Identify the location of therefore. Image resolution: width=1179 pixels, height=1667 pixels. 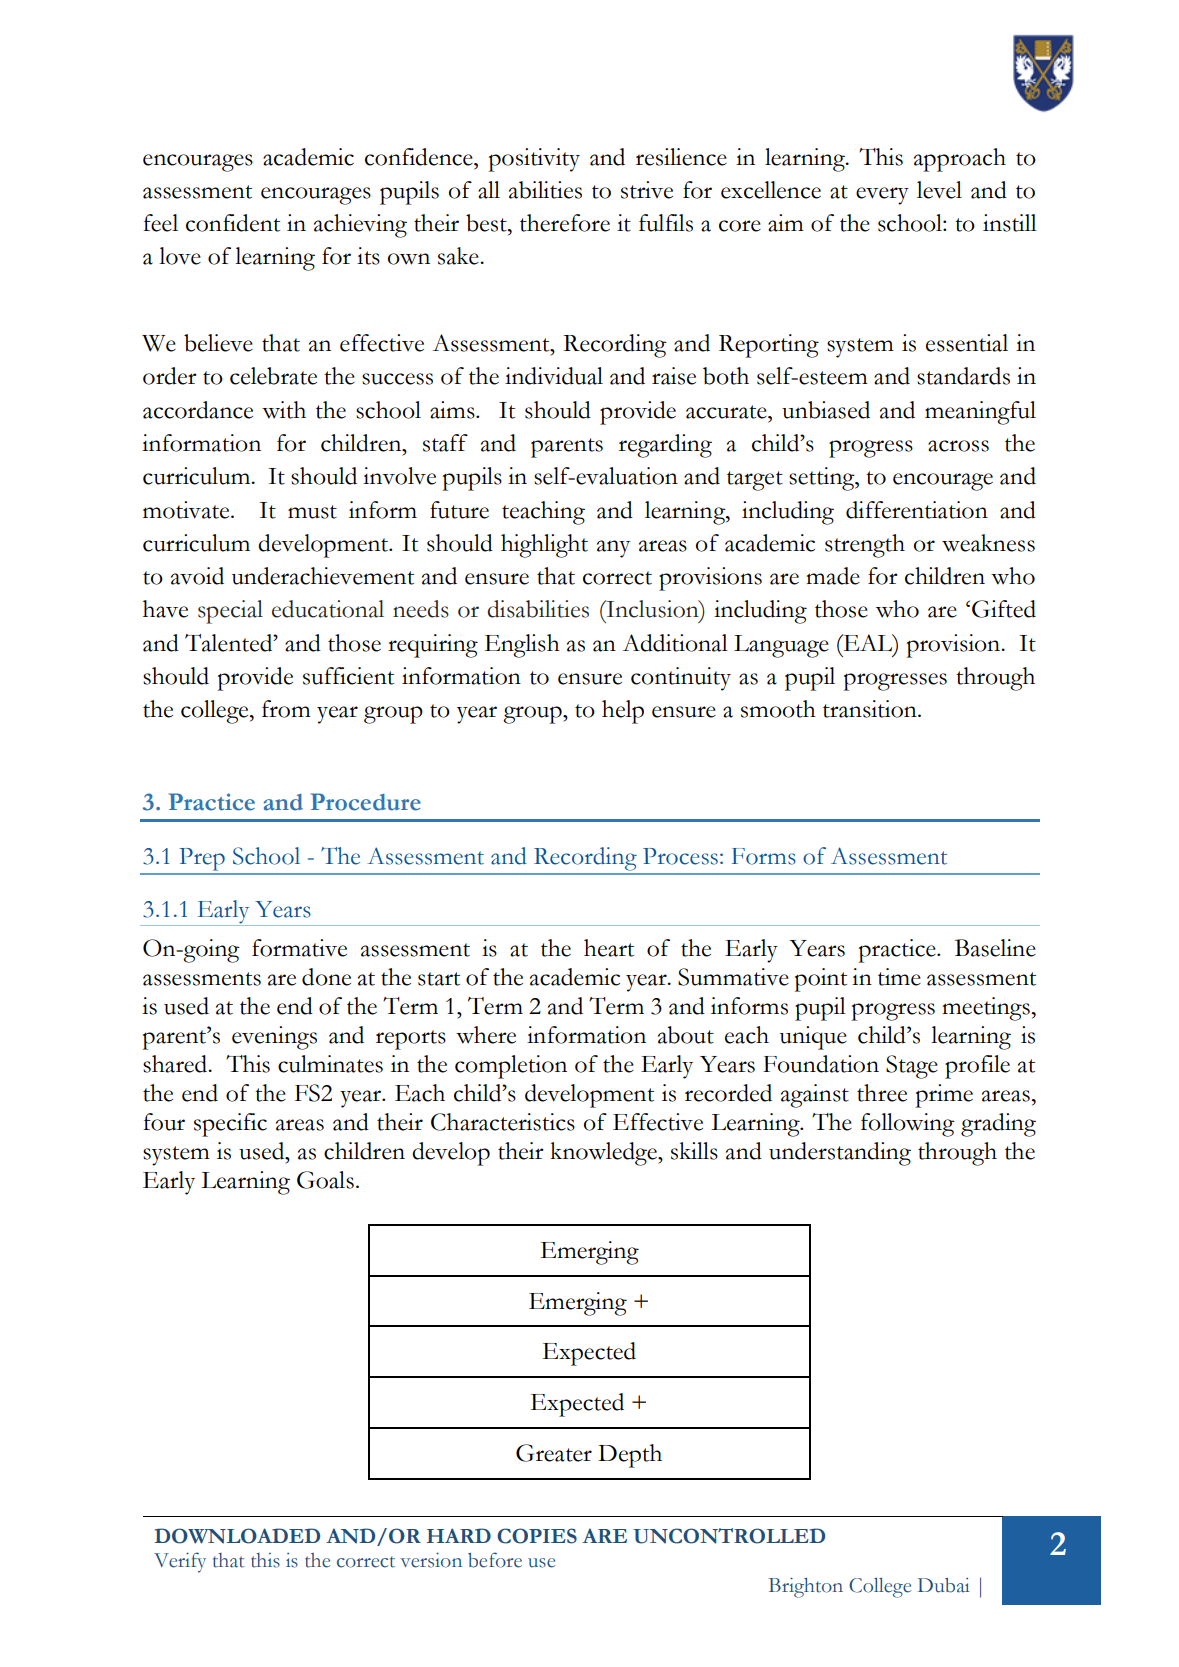
(565, 223).
